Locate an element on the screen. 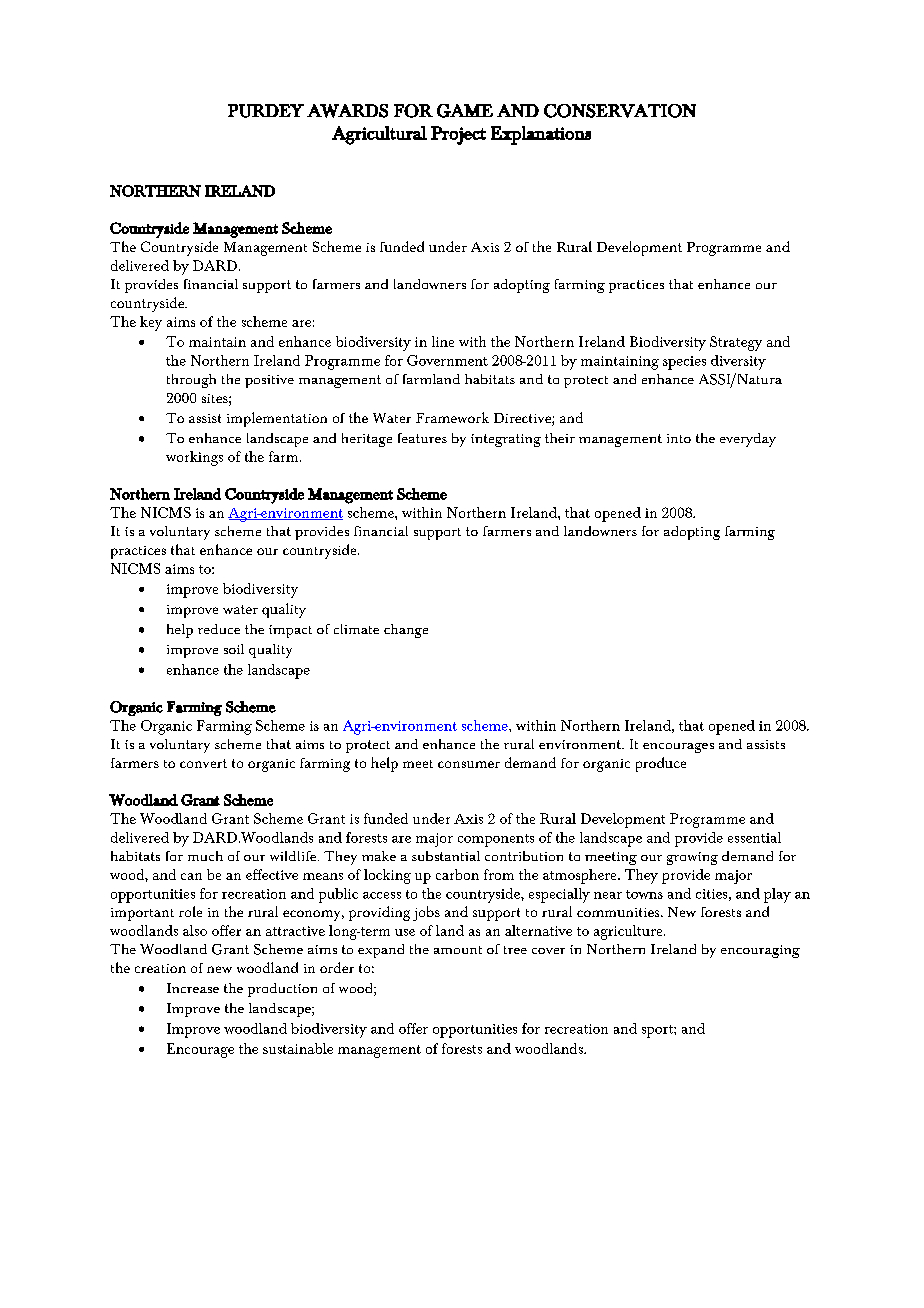 The height and width of the screenshot is (1308, 924). AWARDS is located at coordinates (347, 111).
